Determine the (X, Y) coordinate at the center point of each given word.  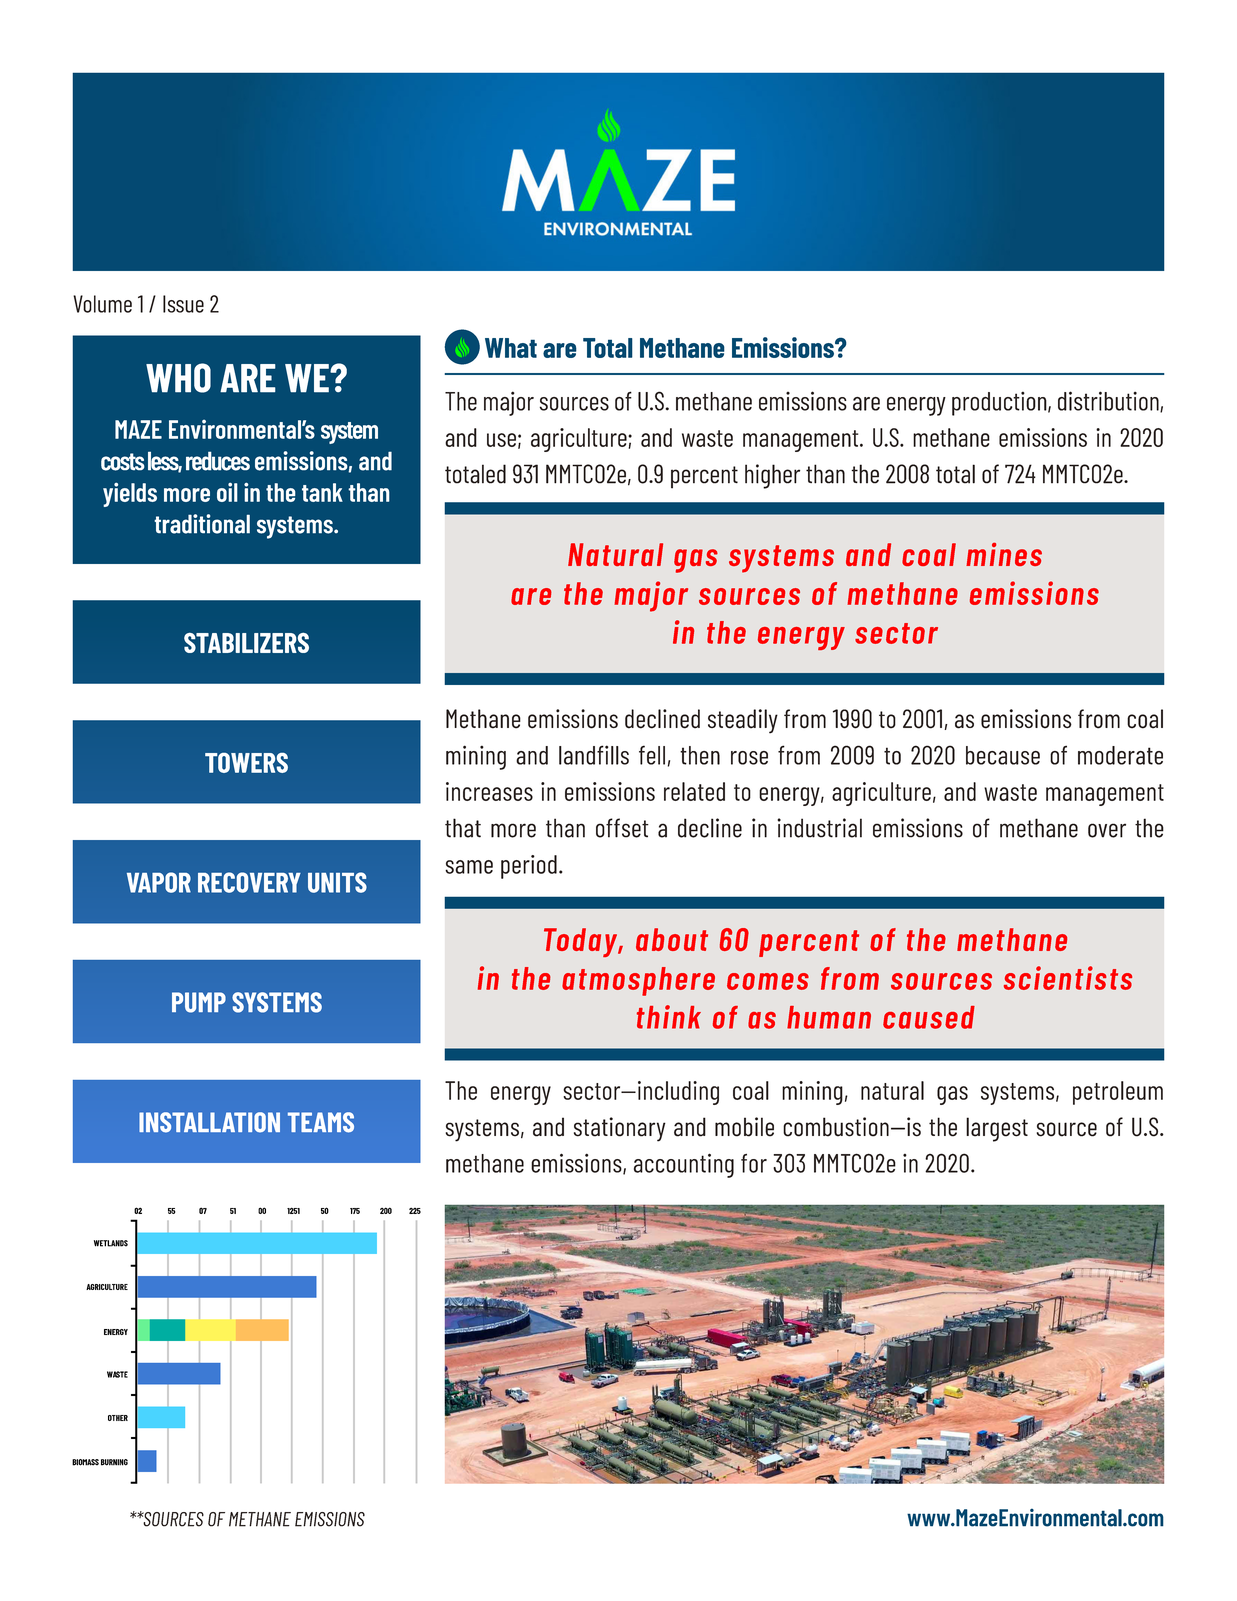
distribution (1109, 401)
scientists (1068, 978)
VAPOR (159, 882)
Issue (183, 304)
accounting (684, 1165)
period (529, 867)
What (511, 348)
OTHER (118, 1418)
